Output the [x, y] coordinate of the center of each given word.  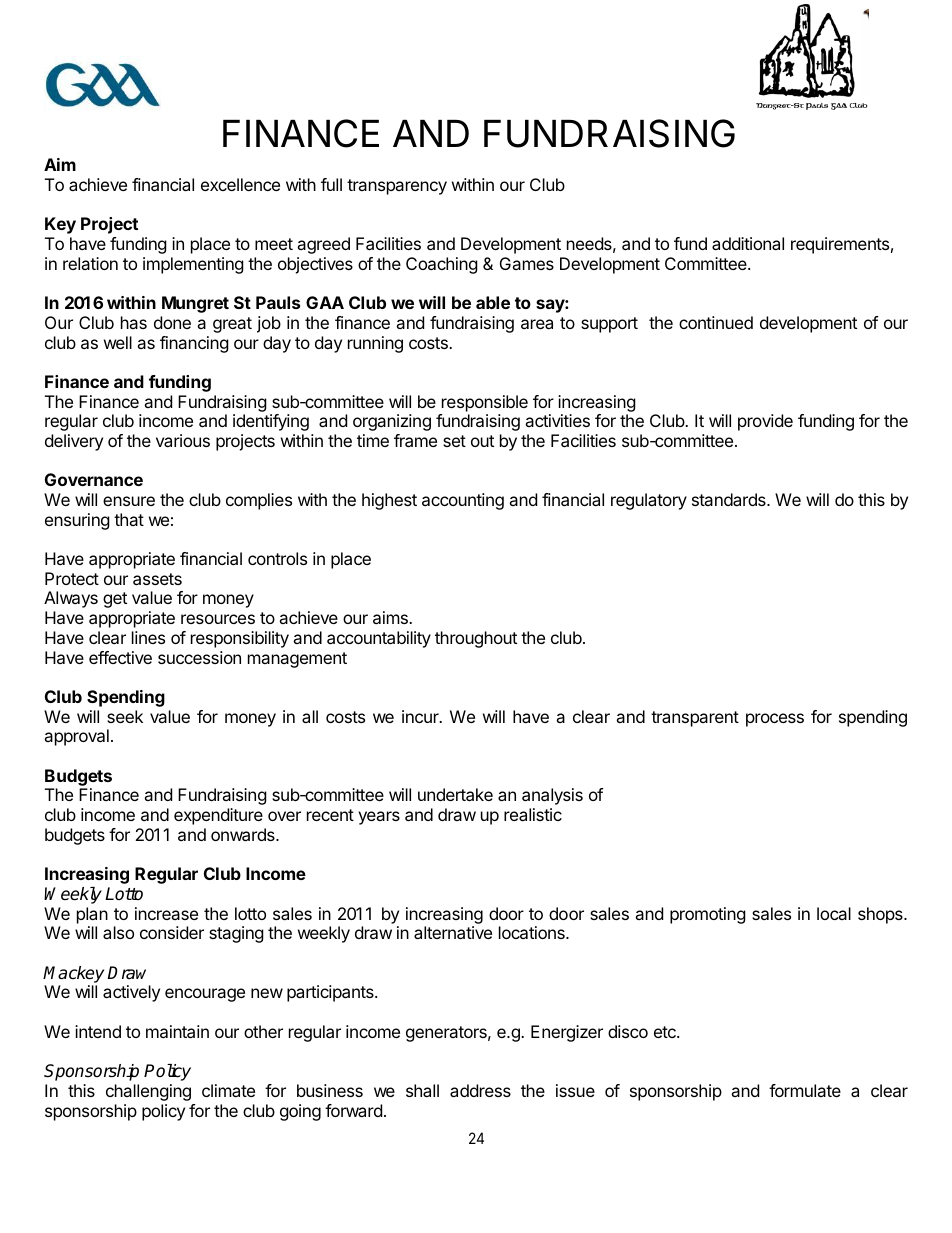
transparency [397, 187]
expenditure [218, 816]
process [775, 720]
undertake [455, 794]
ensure [129, 501]
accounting [463, 501]
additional [748, 243]
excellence [240, 184]
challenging [148, 1092]
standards [730, 499]
